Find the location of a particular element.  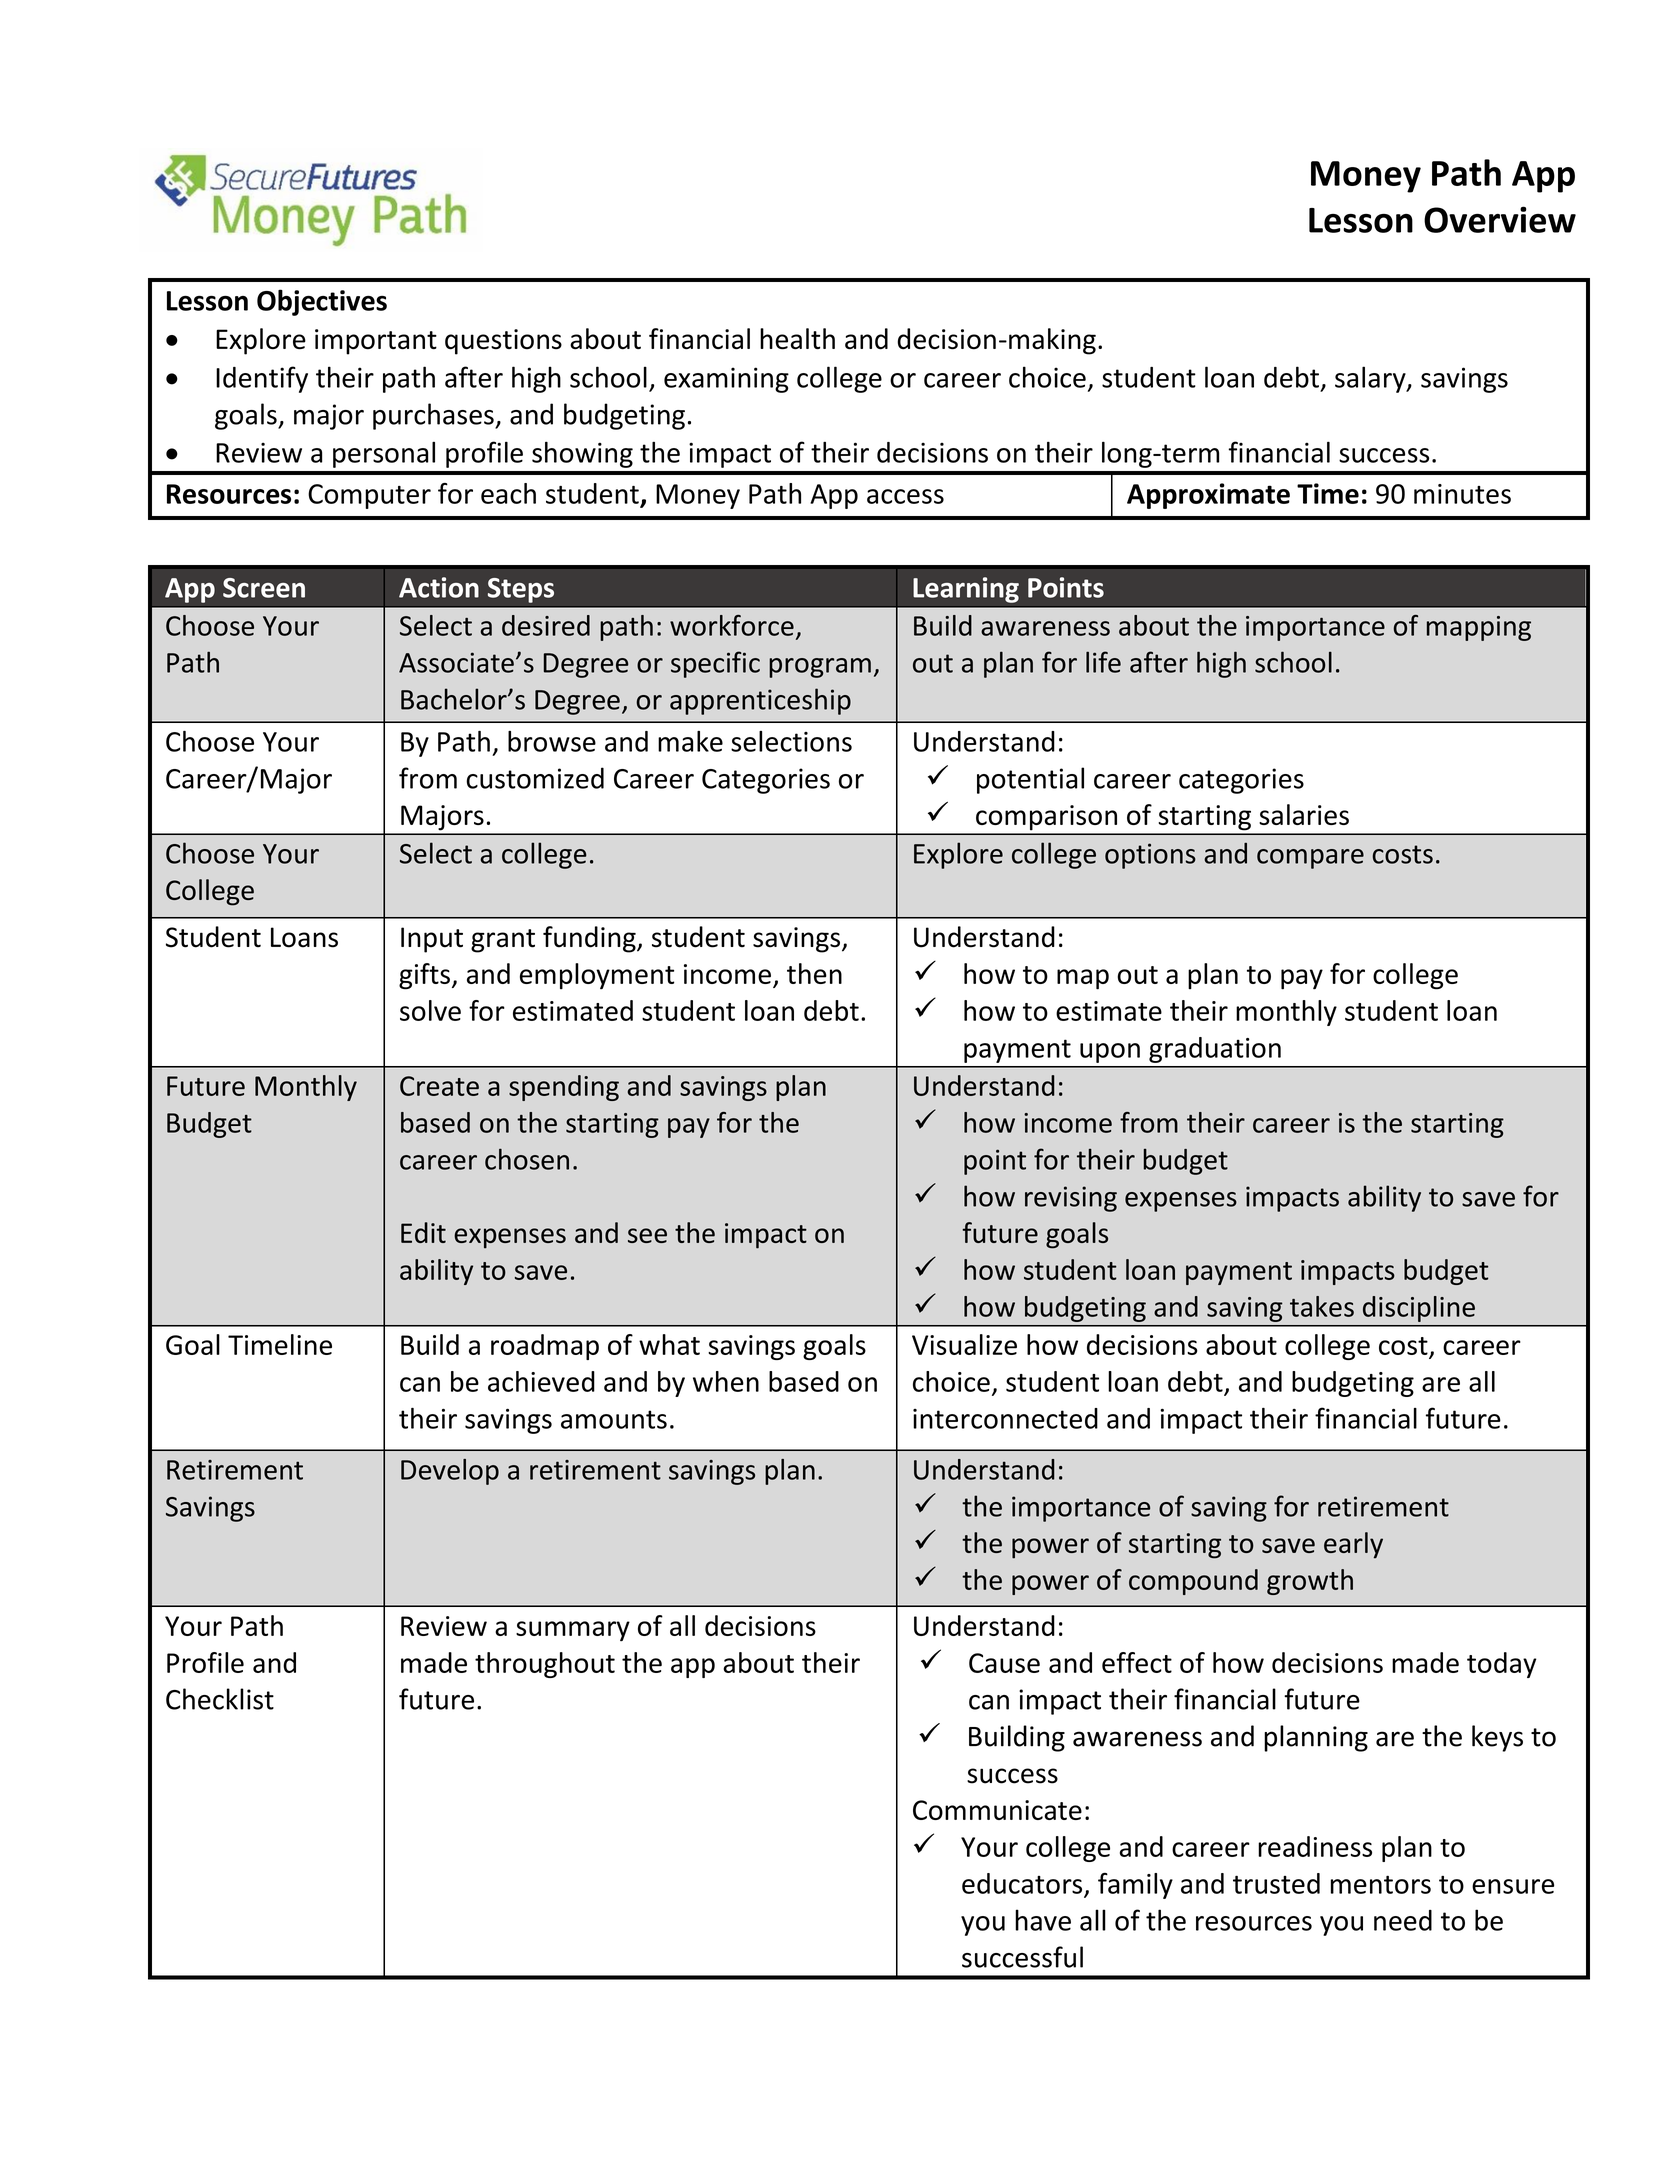

then is located at coordinates (814, 973).
